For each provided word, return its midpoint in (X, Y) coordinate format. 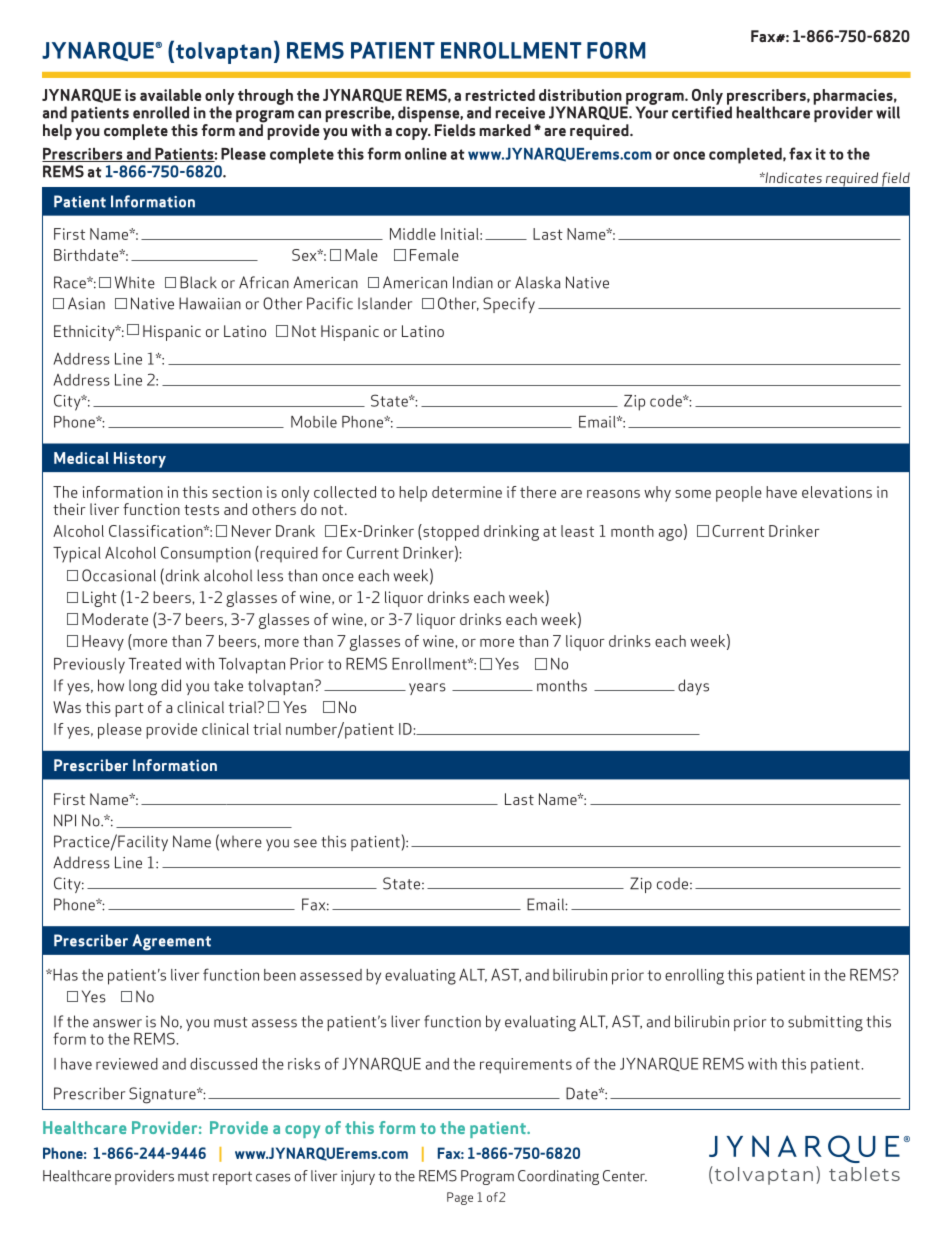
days (693, 687)
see (305, 843)
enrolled (161, 112)
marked (505, 130)
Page (460, 1198)
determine (467, 492)
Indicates (792, 177)
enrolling (694, 977)
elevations (837, 492)
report (232, 1178)
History (140, 460)
